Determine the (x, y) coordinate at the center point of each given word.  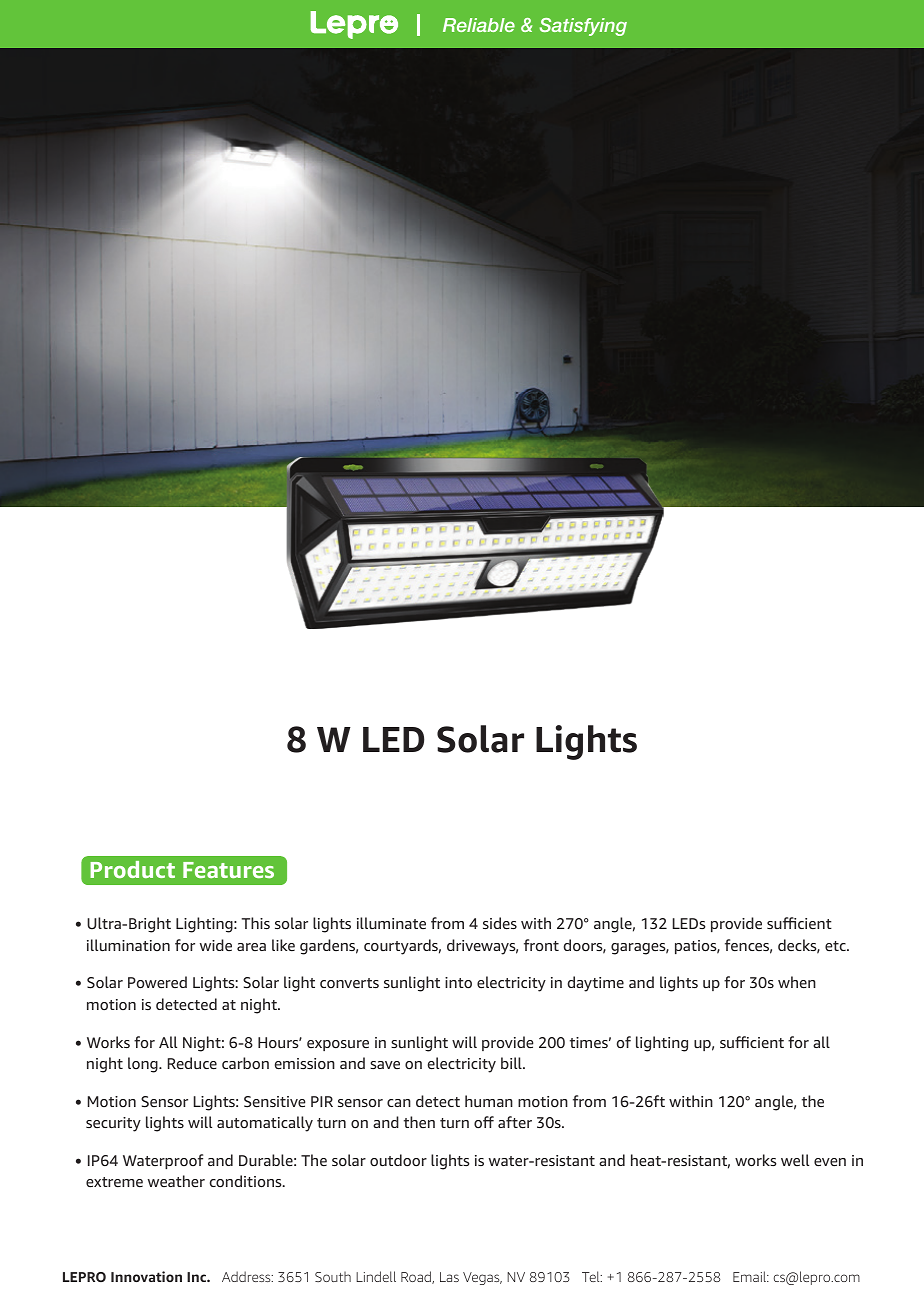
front (541, 945)
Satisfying (583, 27)
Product (132, 869)
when (797, 982)
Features (228, 870)
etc (836, 946)
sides (500, 923)
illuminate (391, 923)
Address (247, 1276)
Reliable (479, 25)
